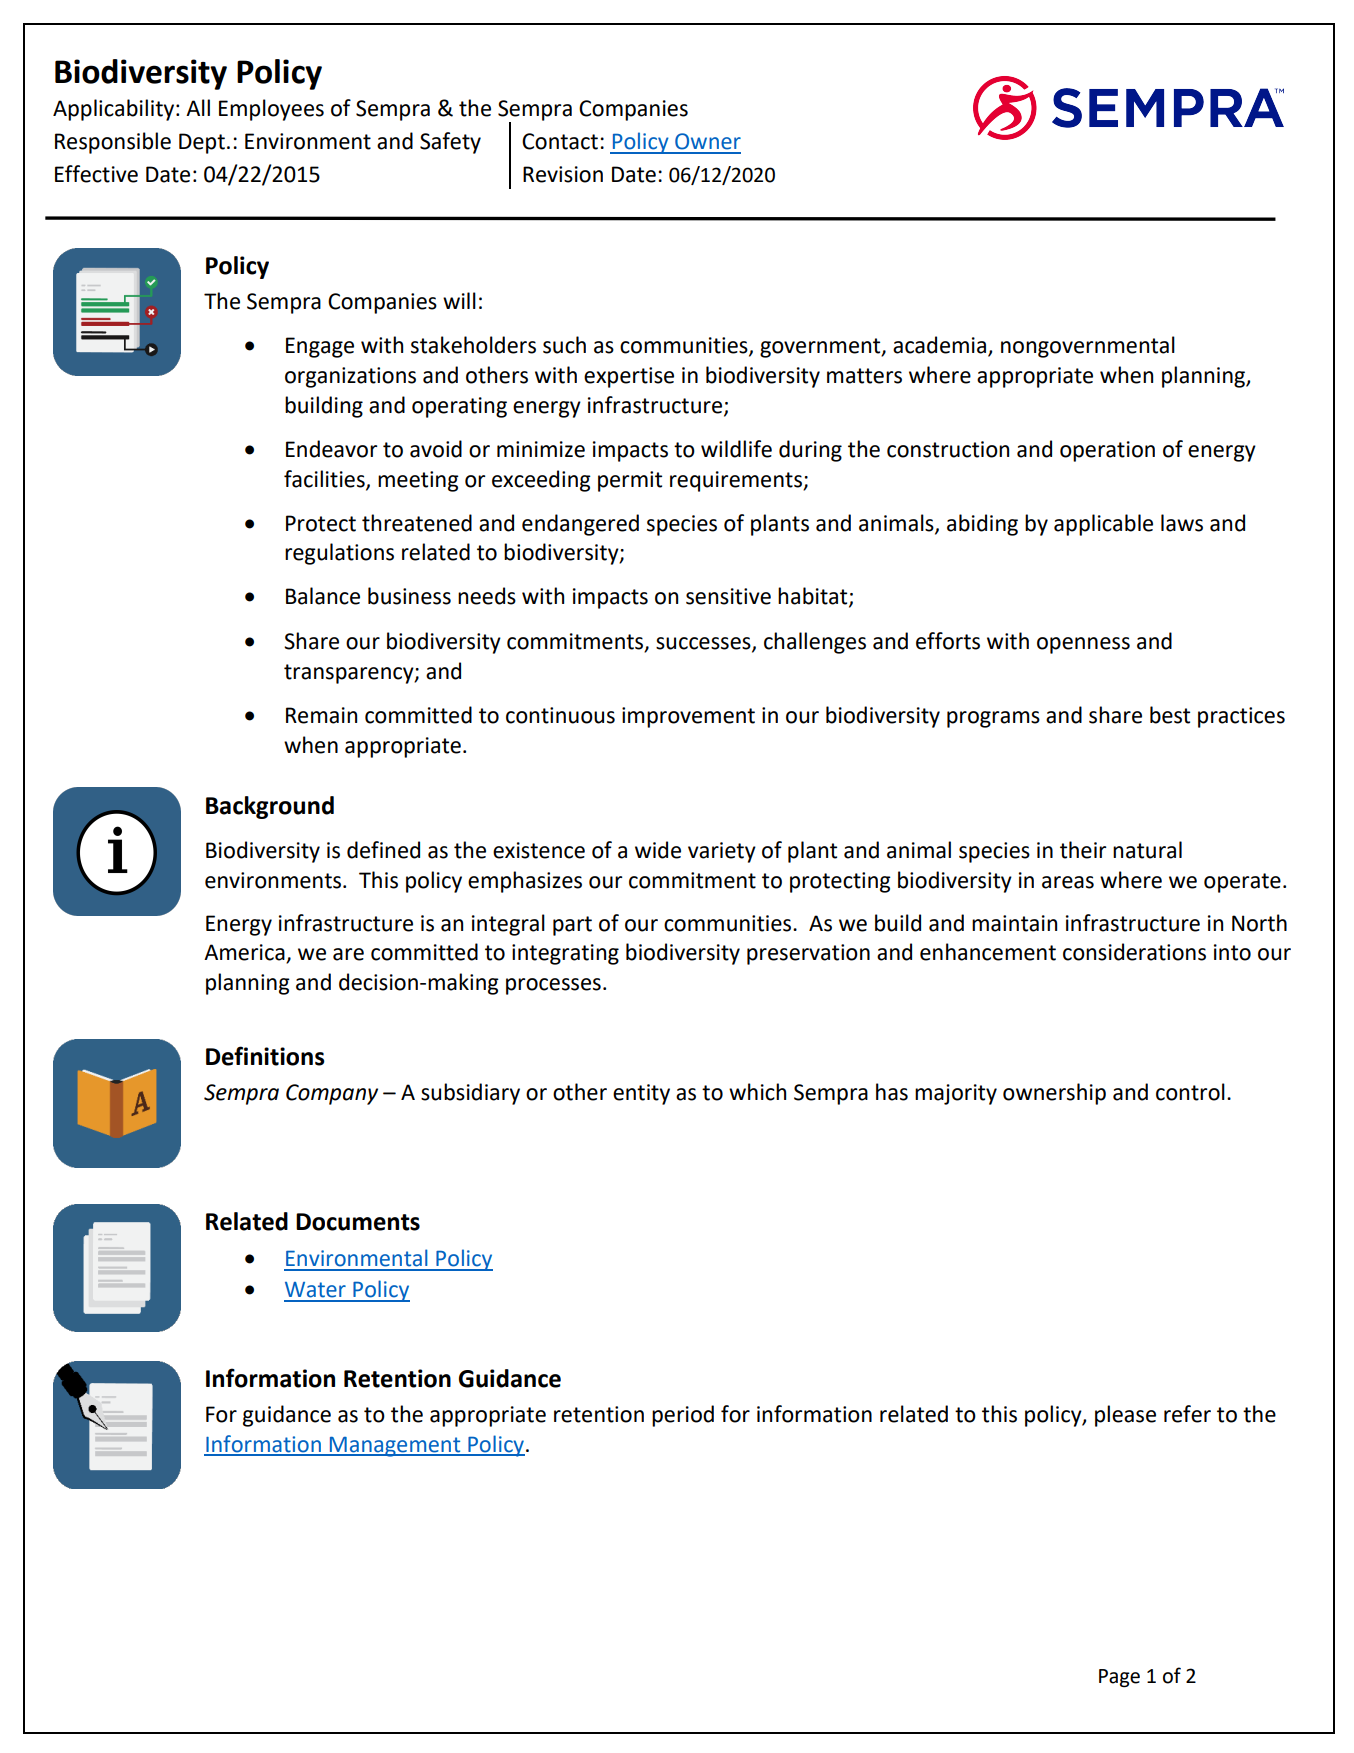  What do you see at coordinates (1125, 1416) in the screenshot?
I see `please` at bounding box center [1125, 1416].
